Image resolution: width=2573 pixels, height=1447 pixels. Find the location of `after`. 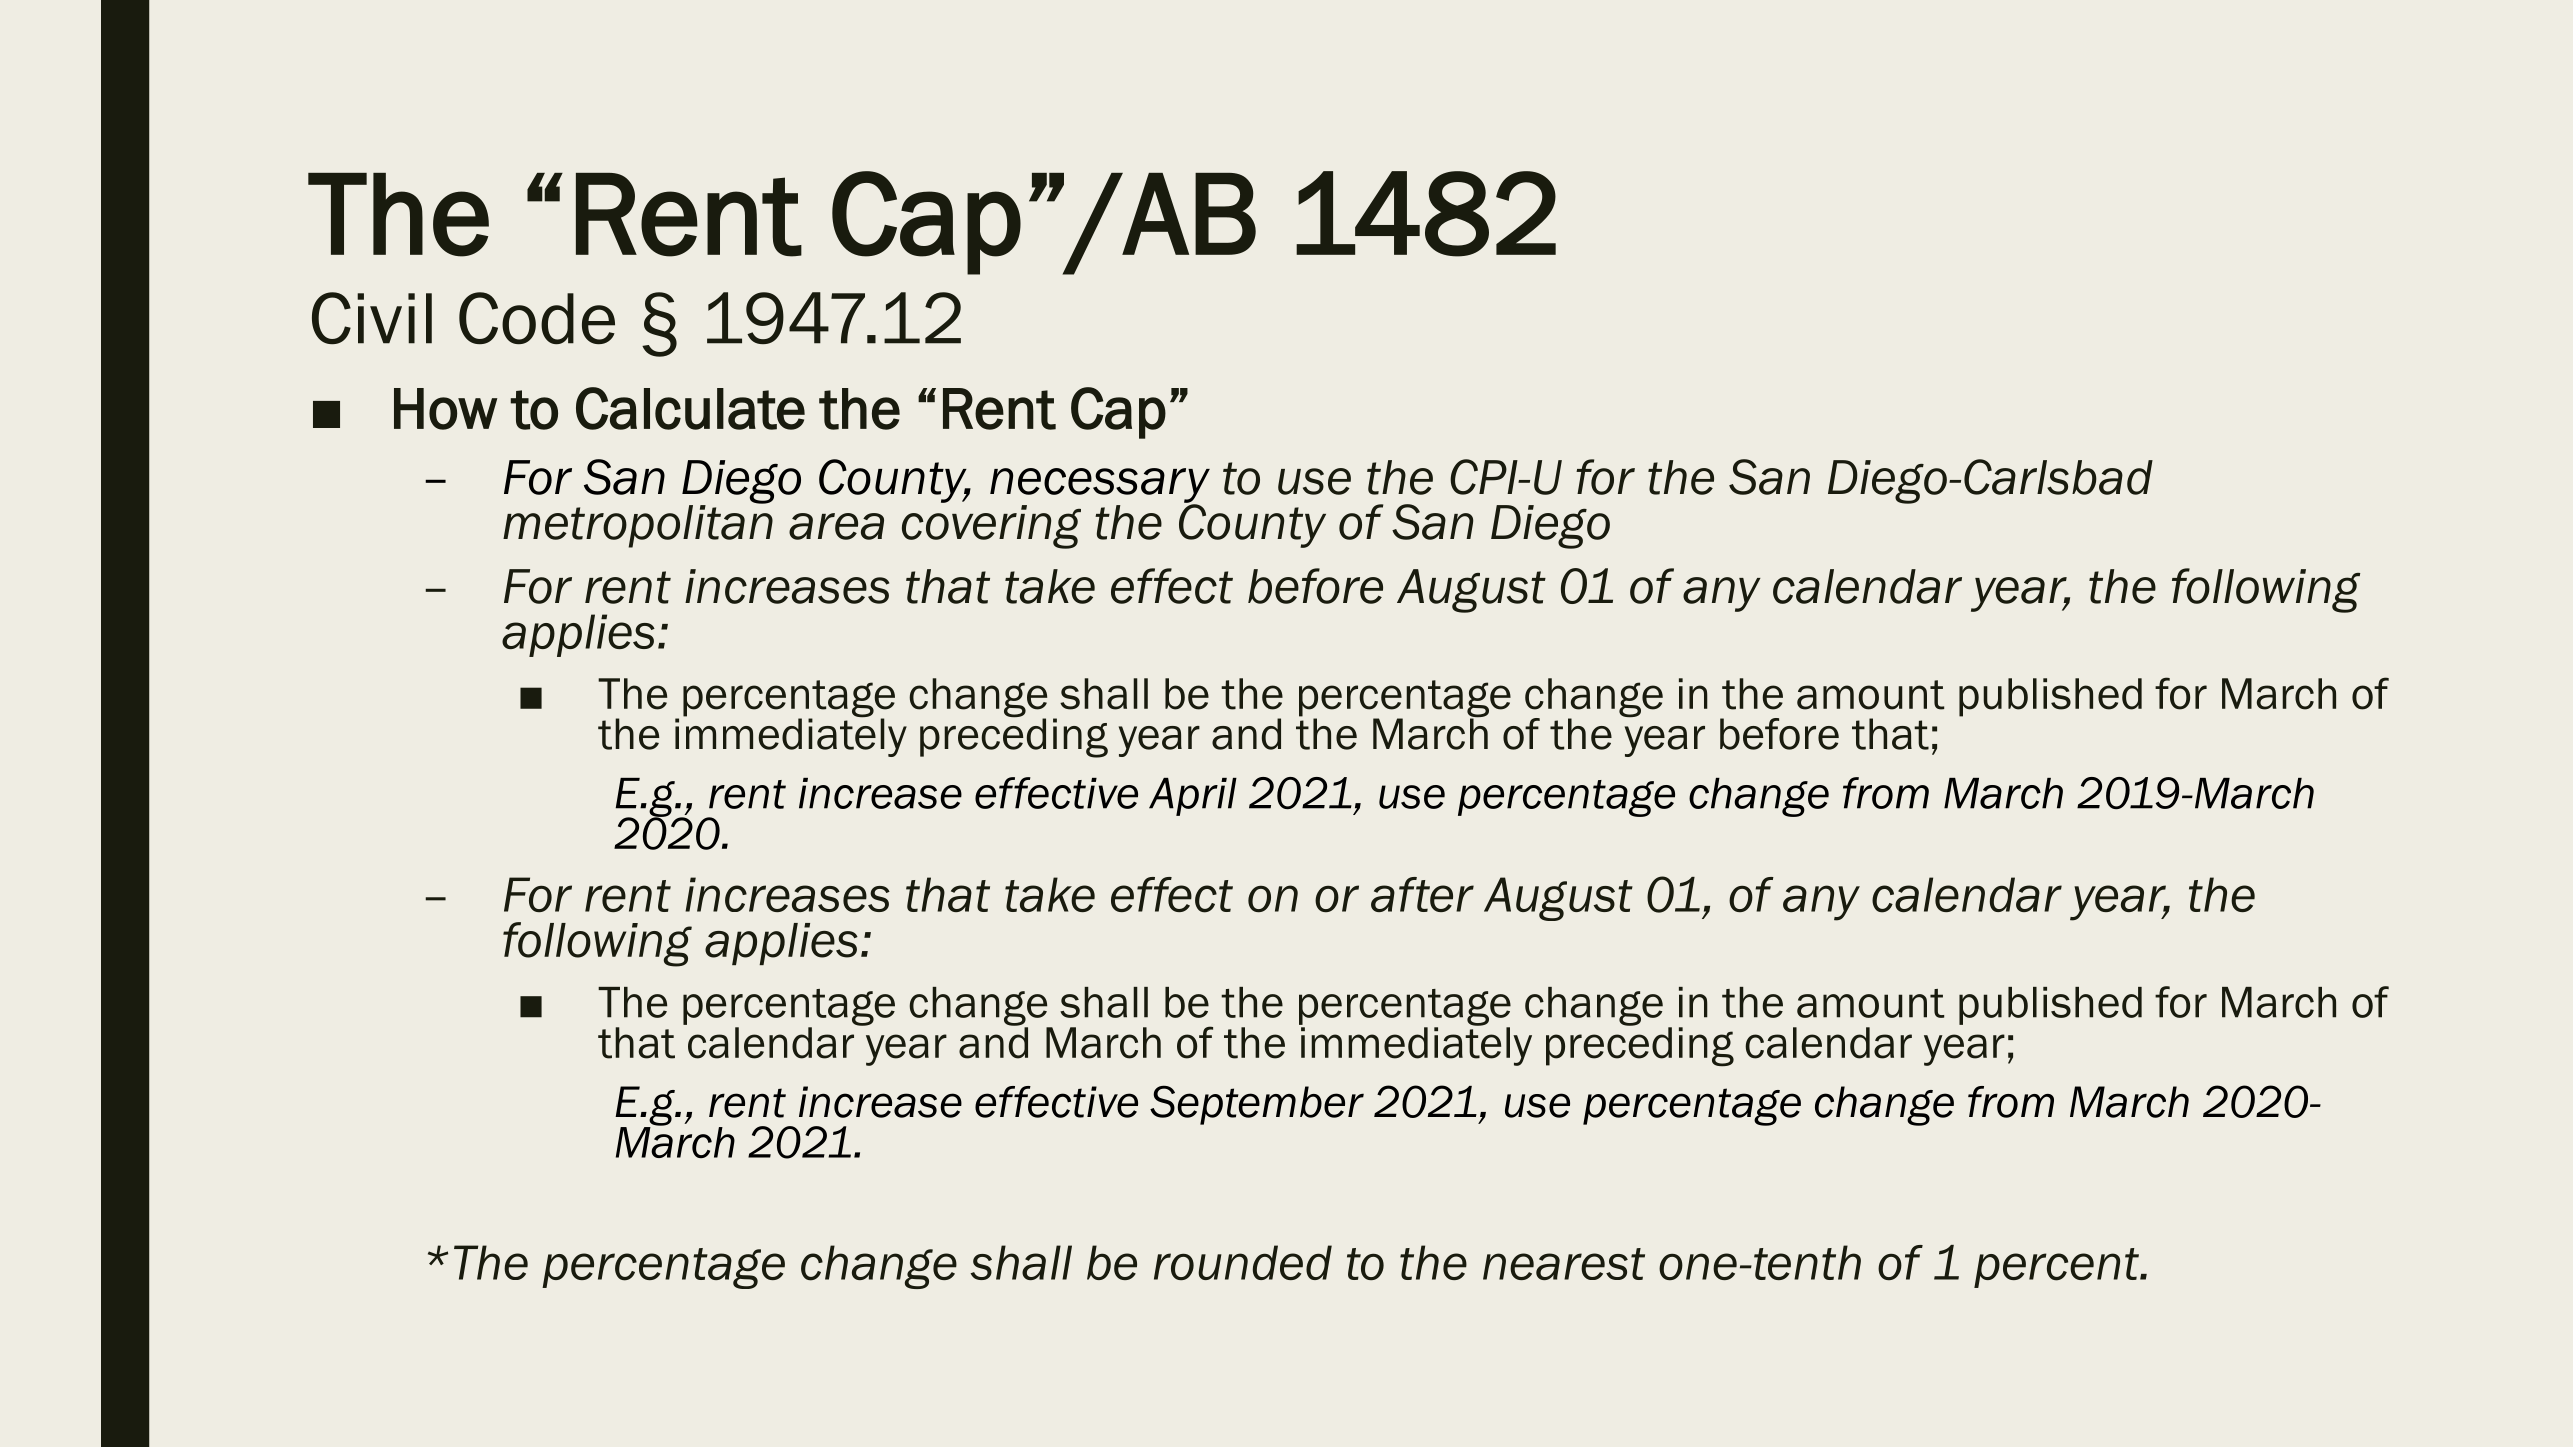

after is located at coordinates (1422, 894).
